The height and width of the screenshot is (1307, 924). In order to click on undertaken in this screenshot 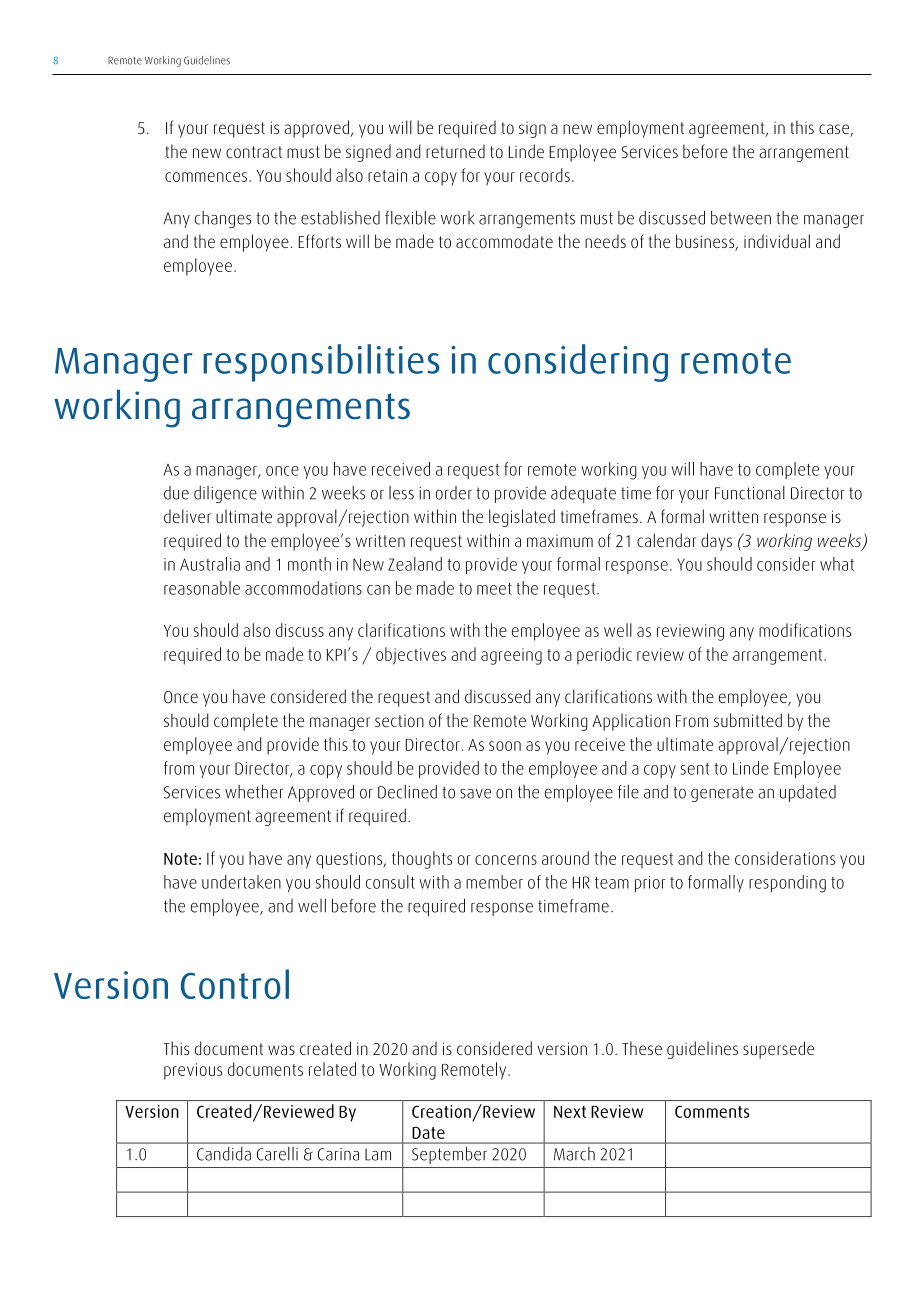, I will do `click(241, 882)`.
